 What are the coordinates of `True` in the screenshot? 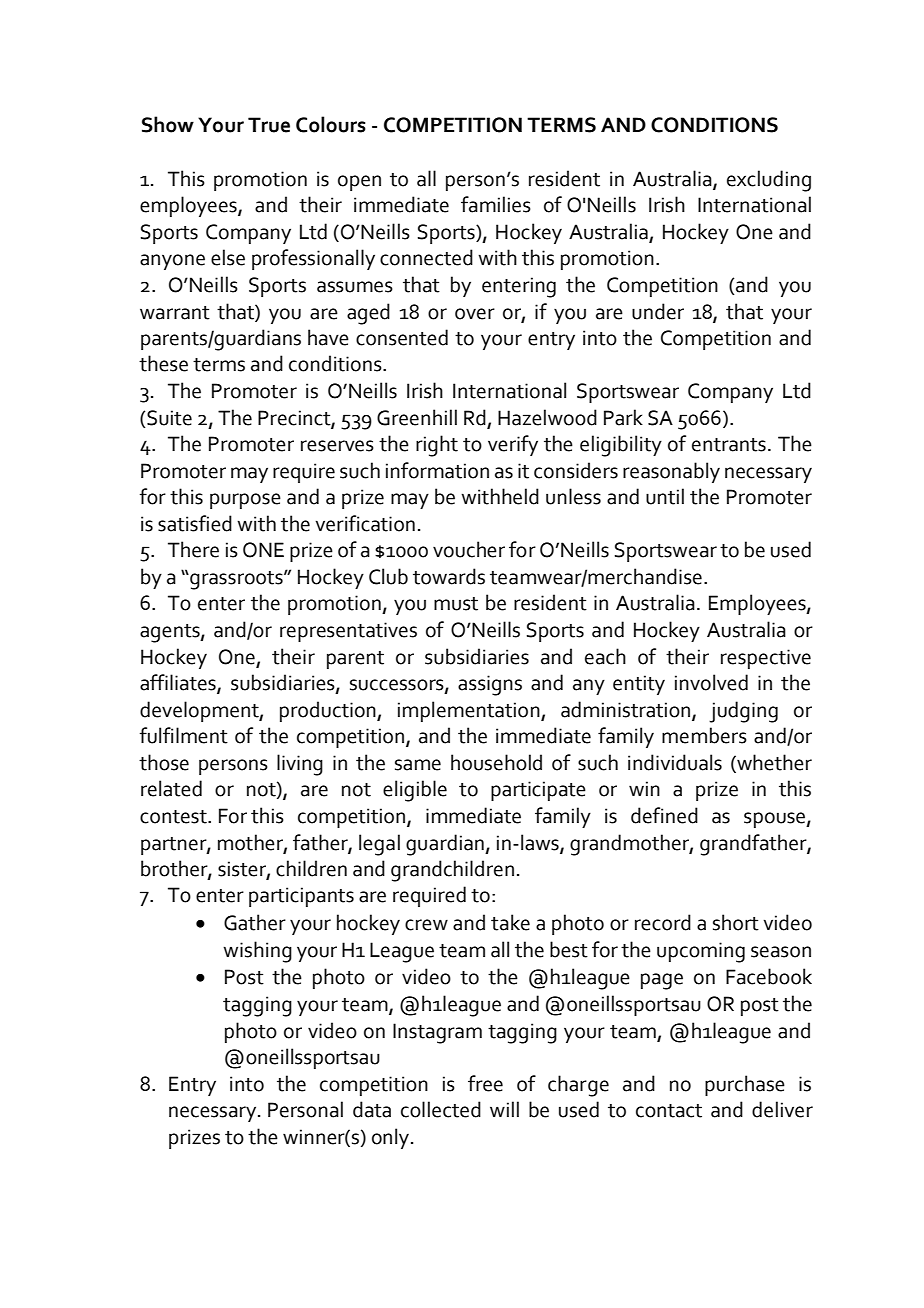 It's located at (269, 125).
